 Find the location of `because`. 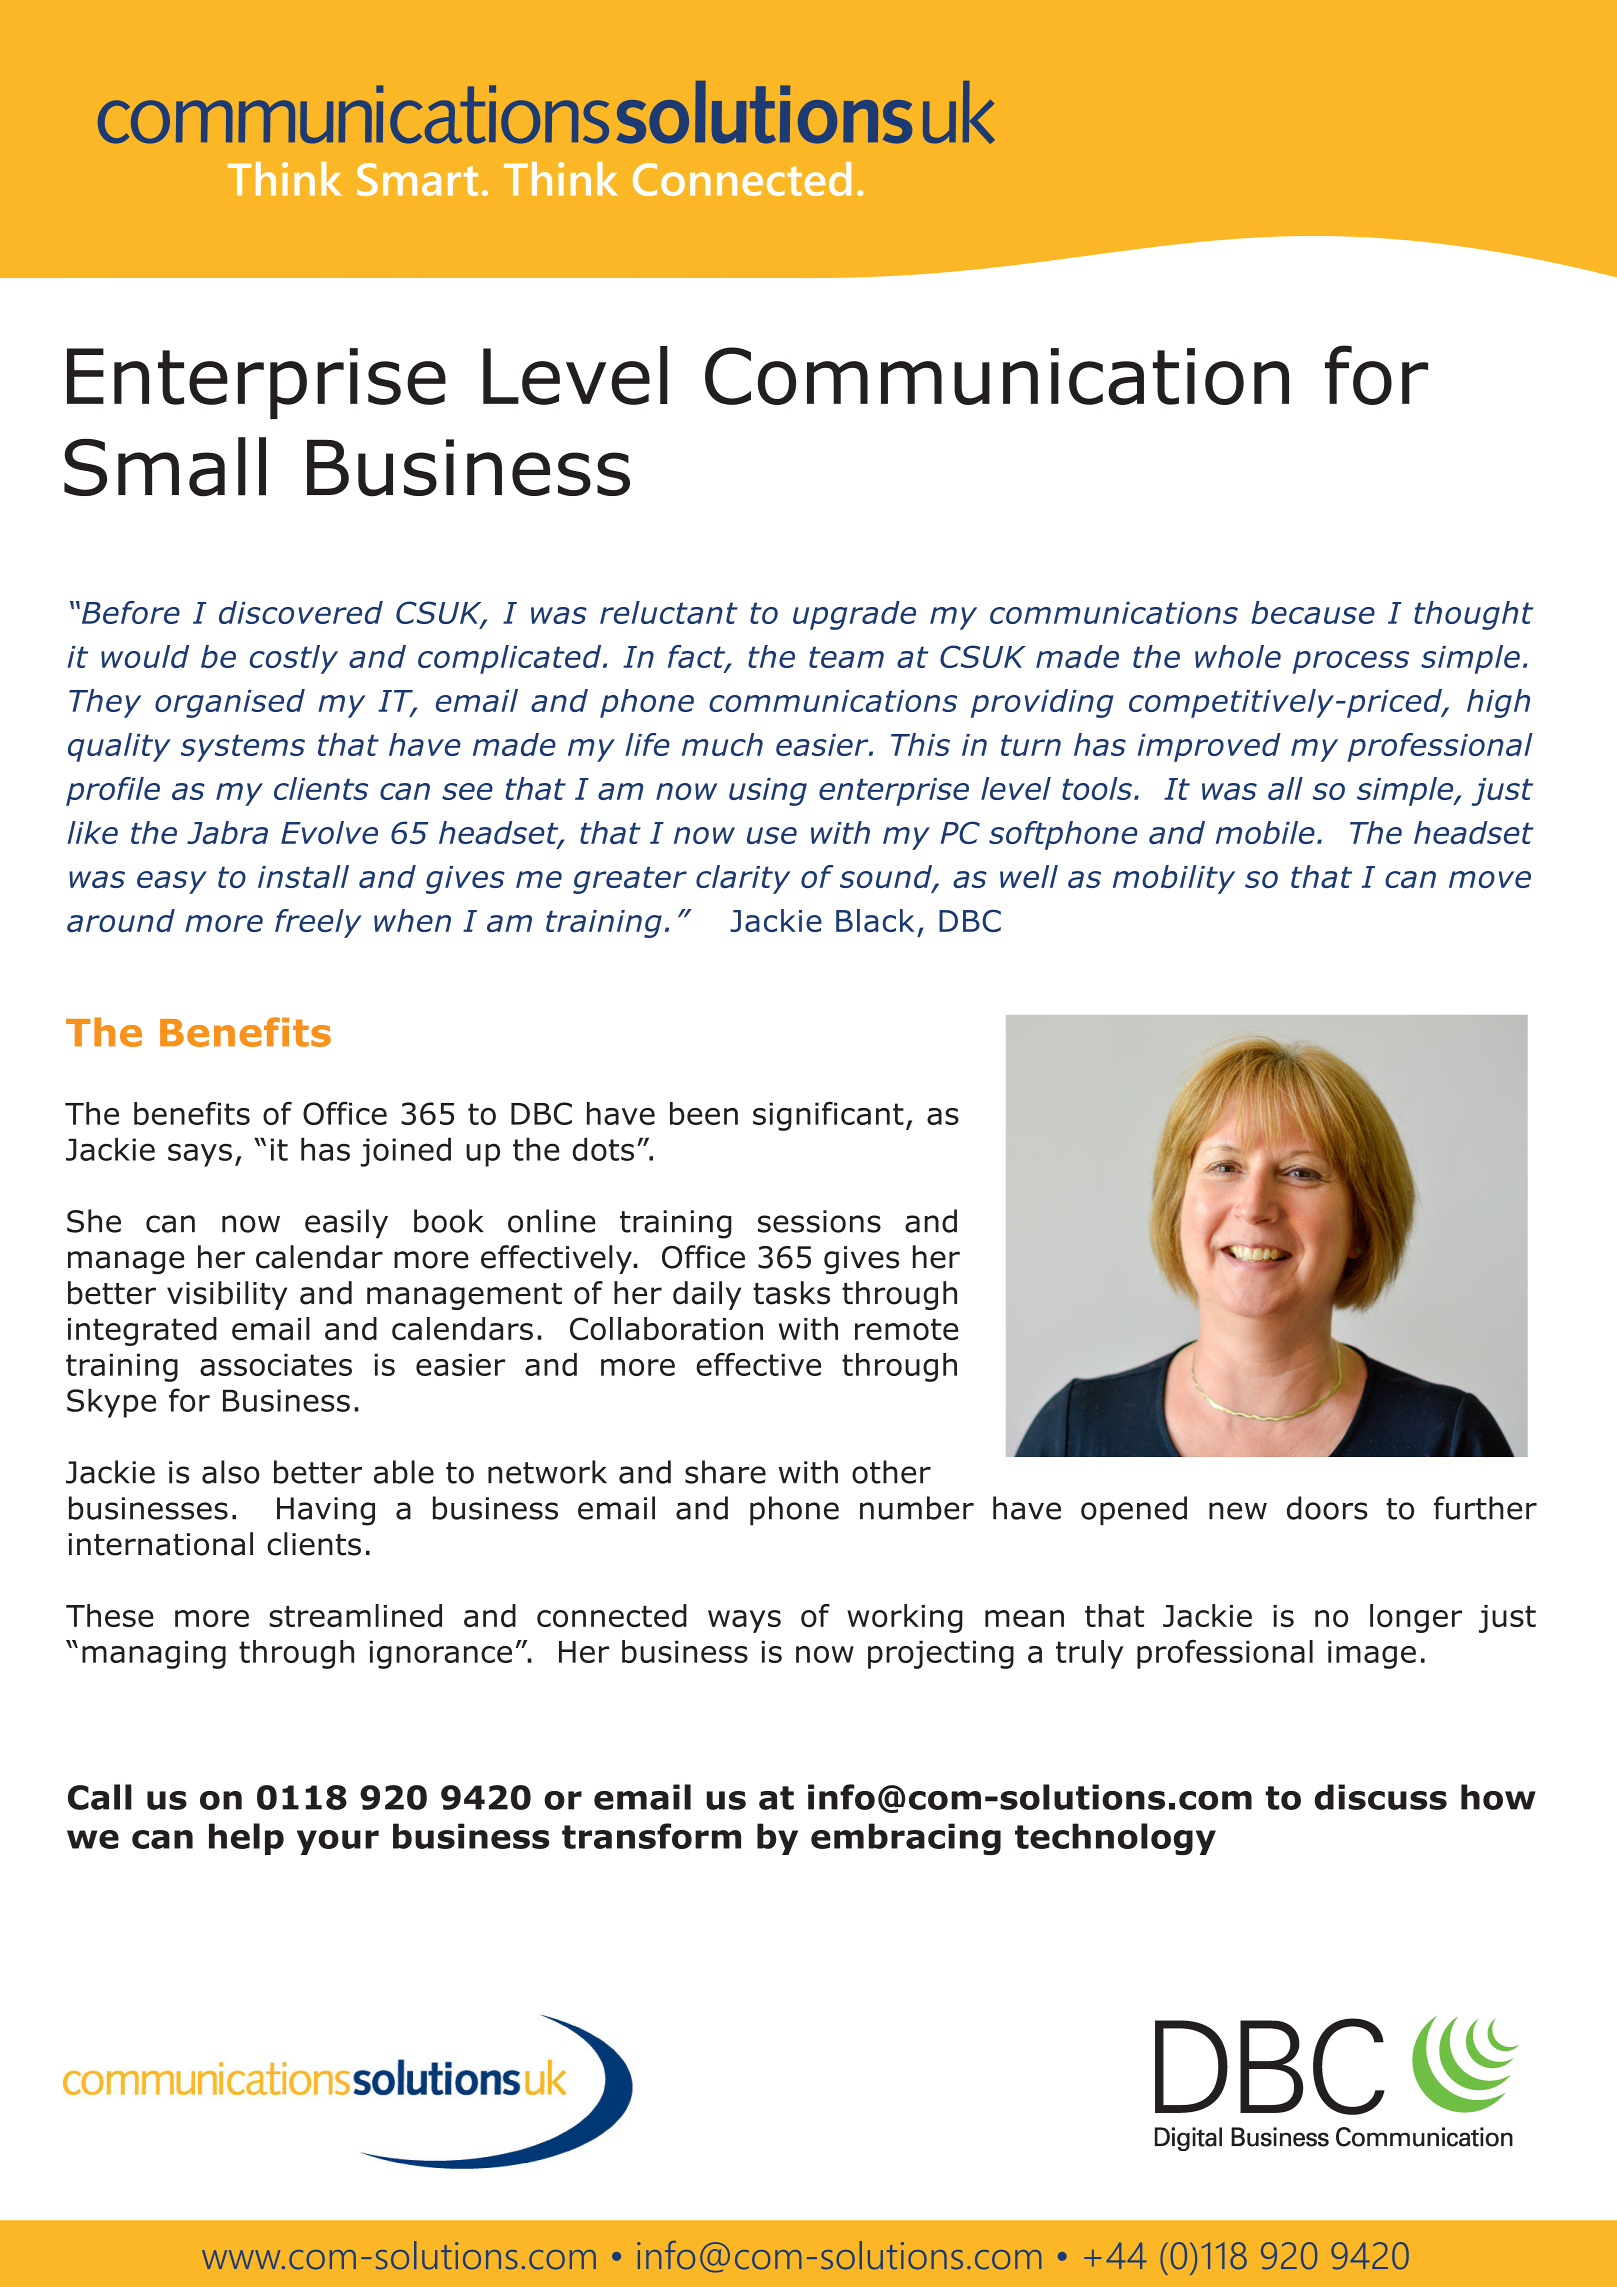

because is located at coordinates (1313, 612).
